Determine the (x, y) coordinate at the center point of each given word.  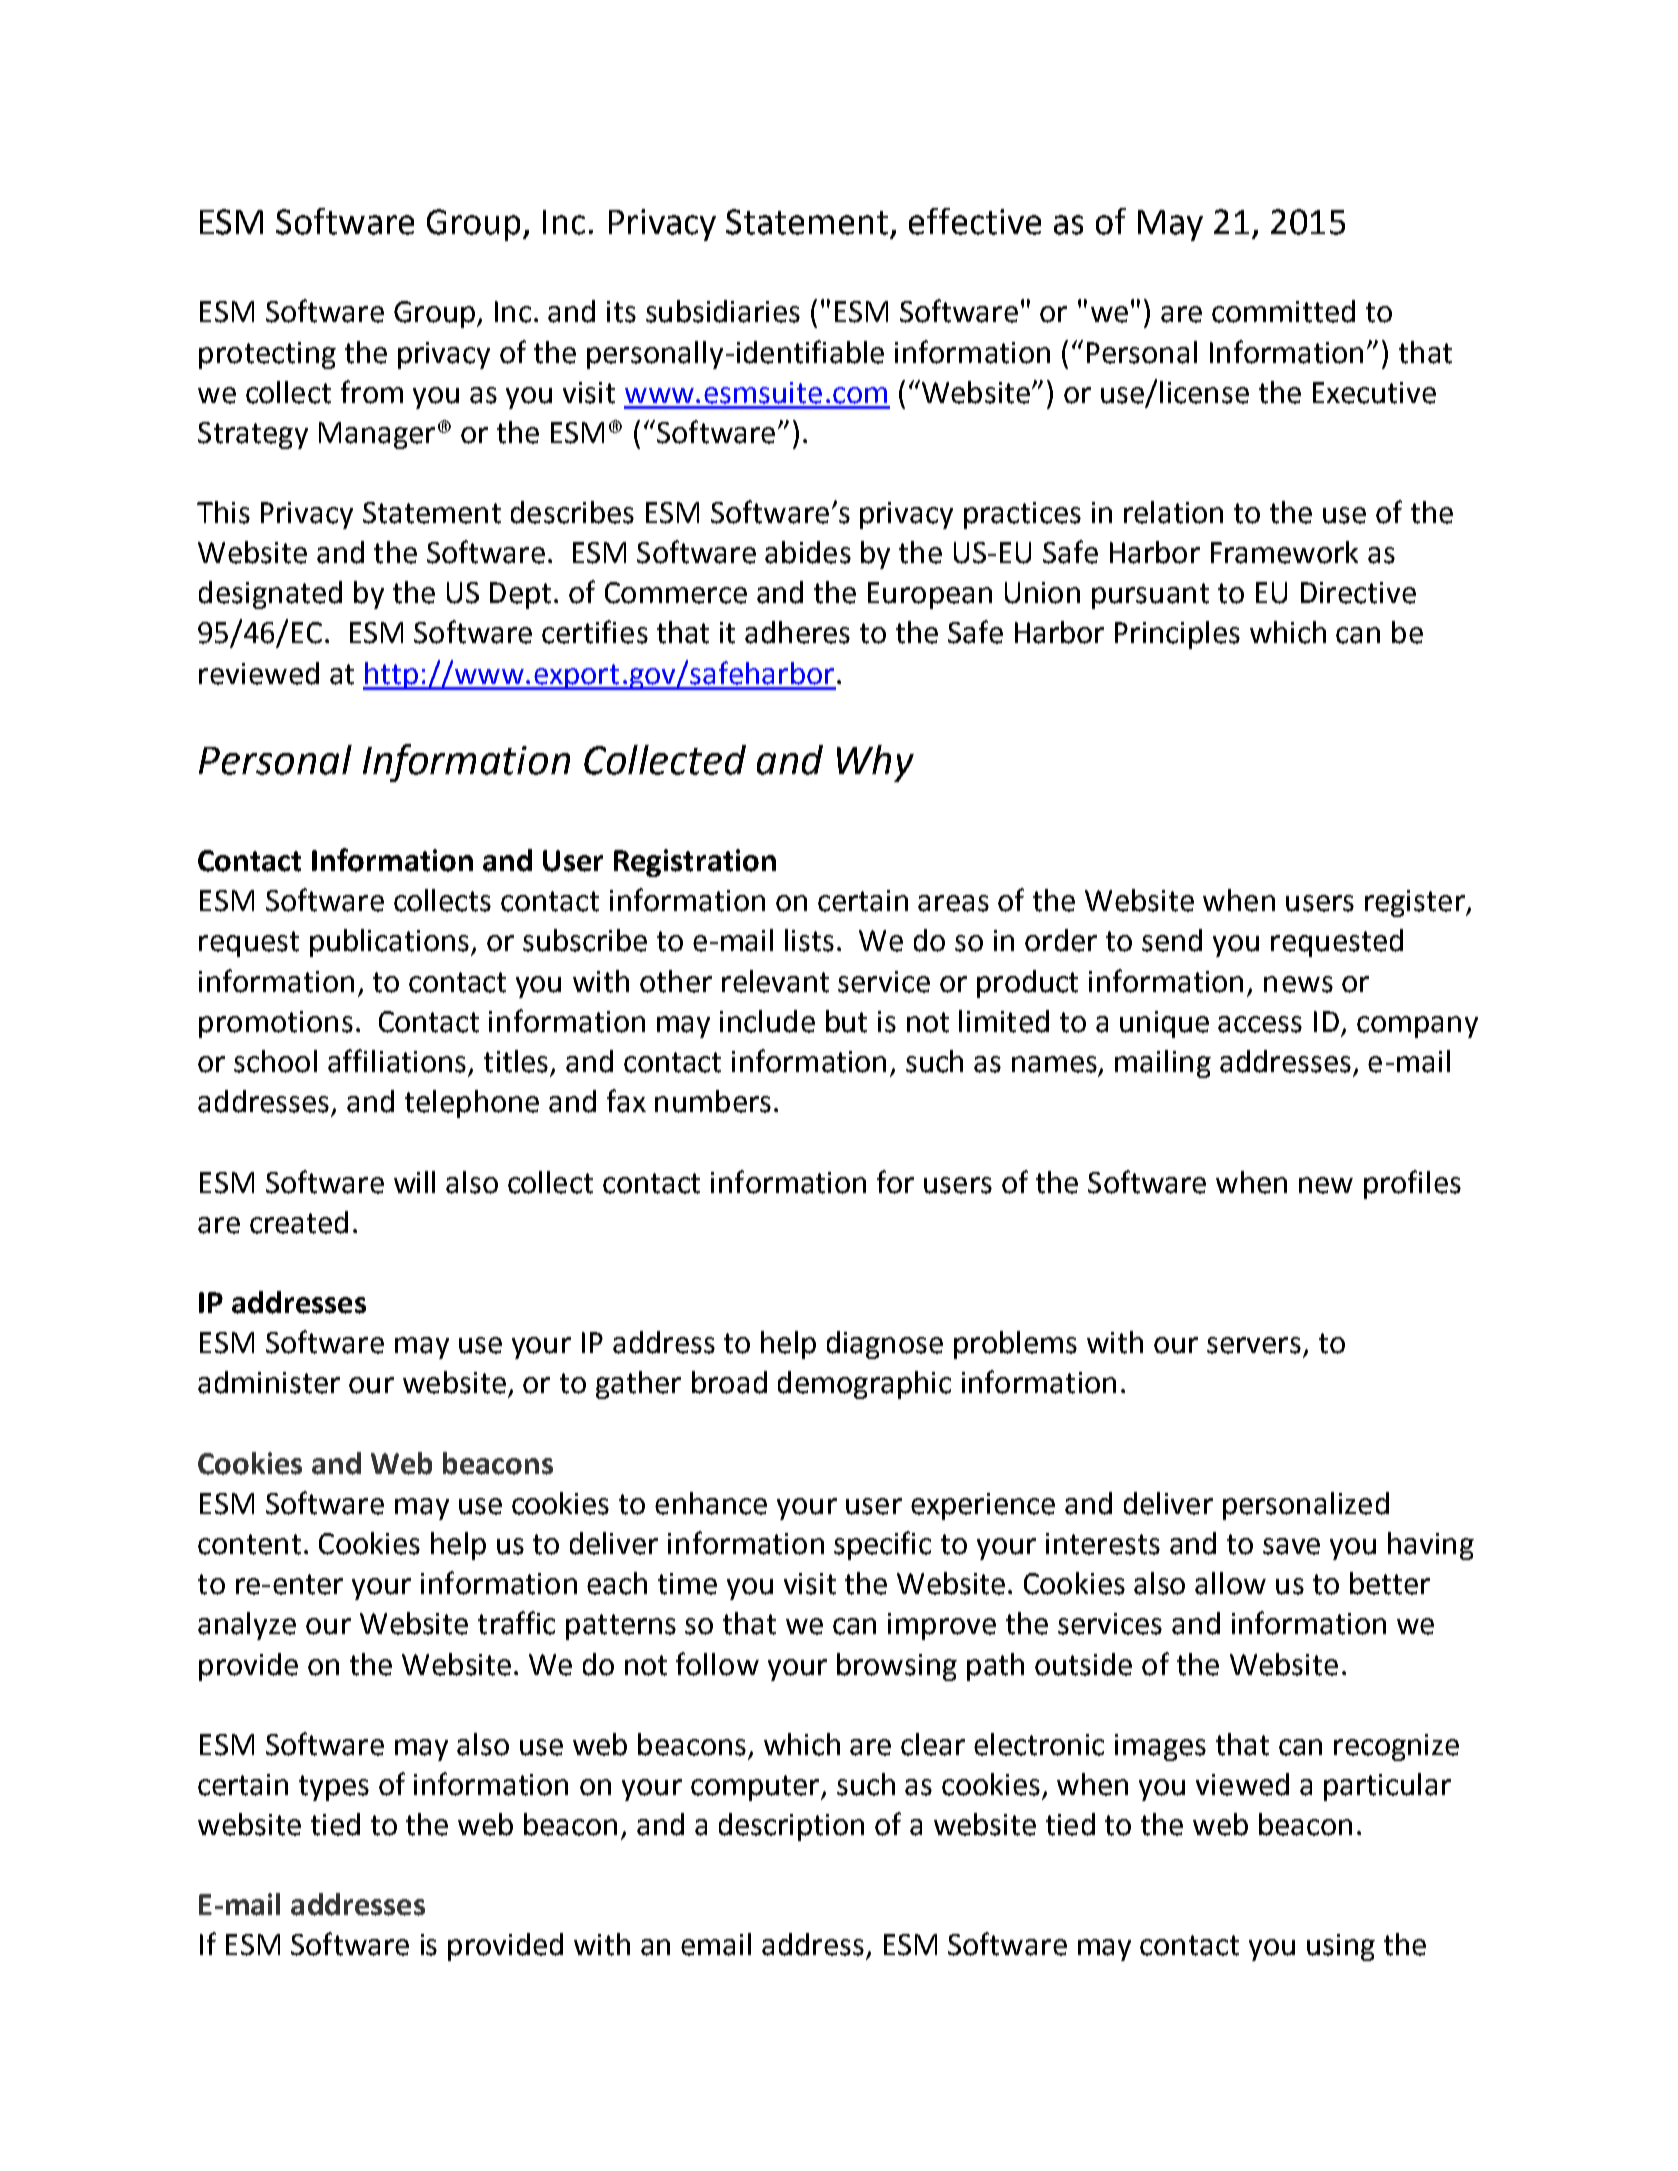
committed (1283, 311)
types (334, 1788)
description (791, 1827)
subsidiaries (723, 311)
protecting (267, 355)
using (1341, 1947)
